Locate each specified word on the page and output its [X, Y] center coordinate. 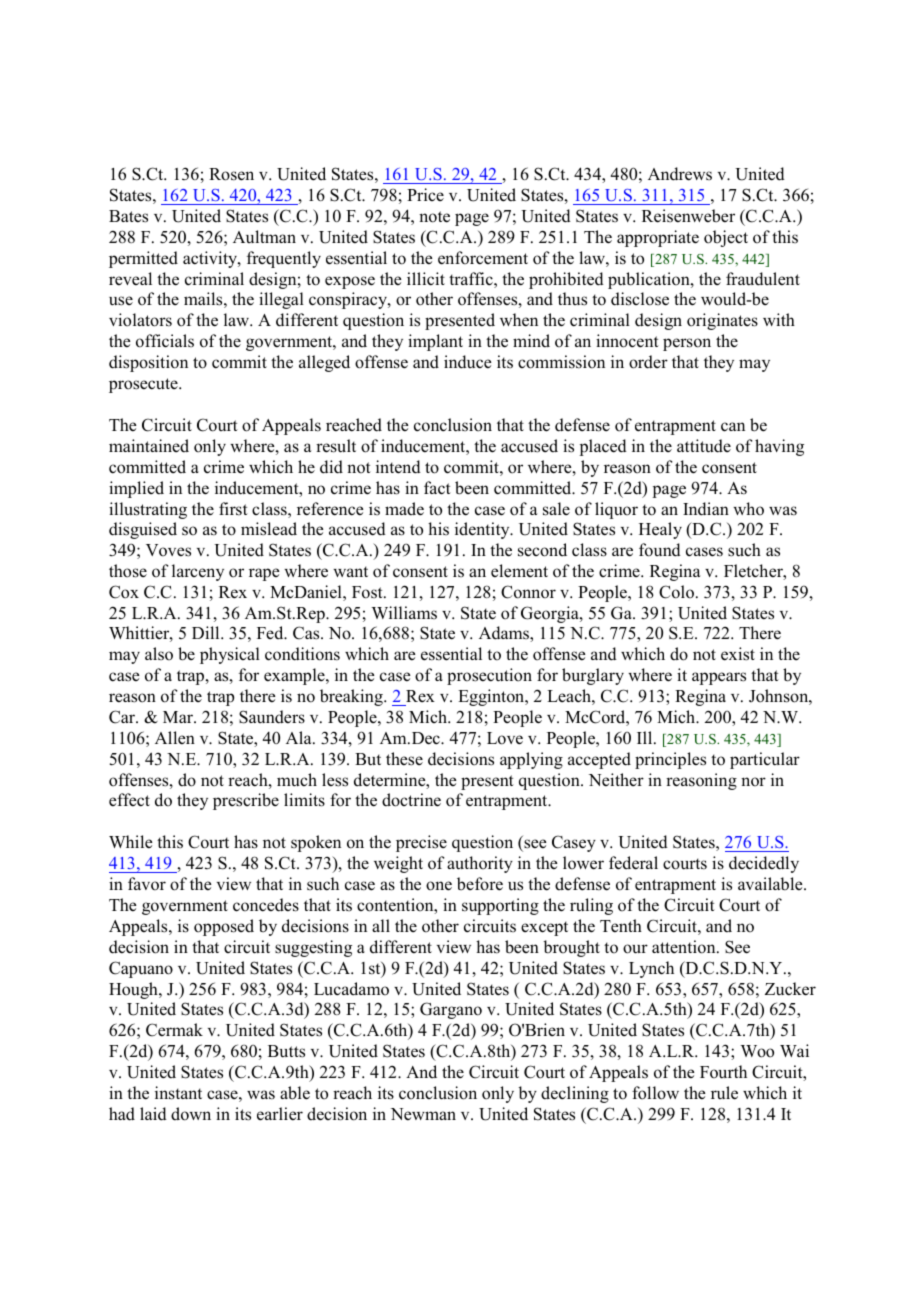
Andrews [680, 174]
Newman [423, 1114]
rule [724, 1093]
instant [178, 1093]
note [434, 217]
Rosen [231, 174]
